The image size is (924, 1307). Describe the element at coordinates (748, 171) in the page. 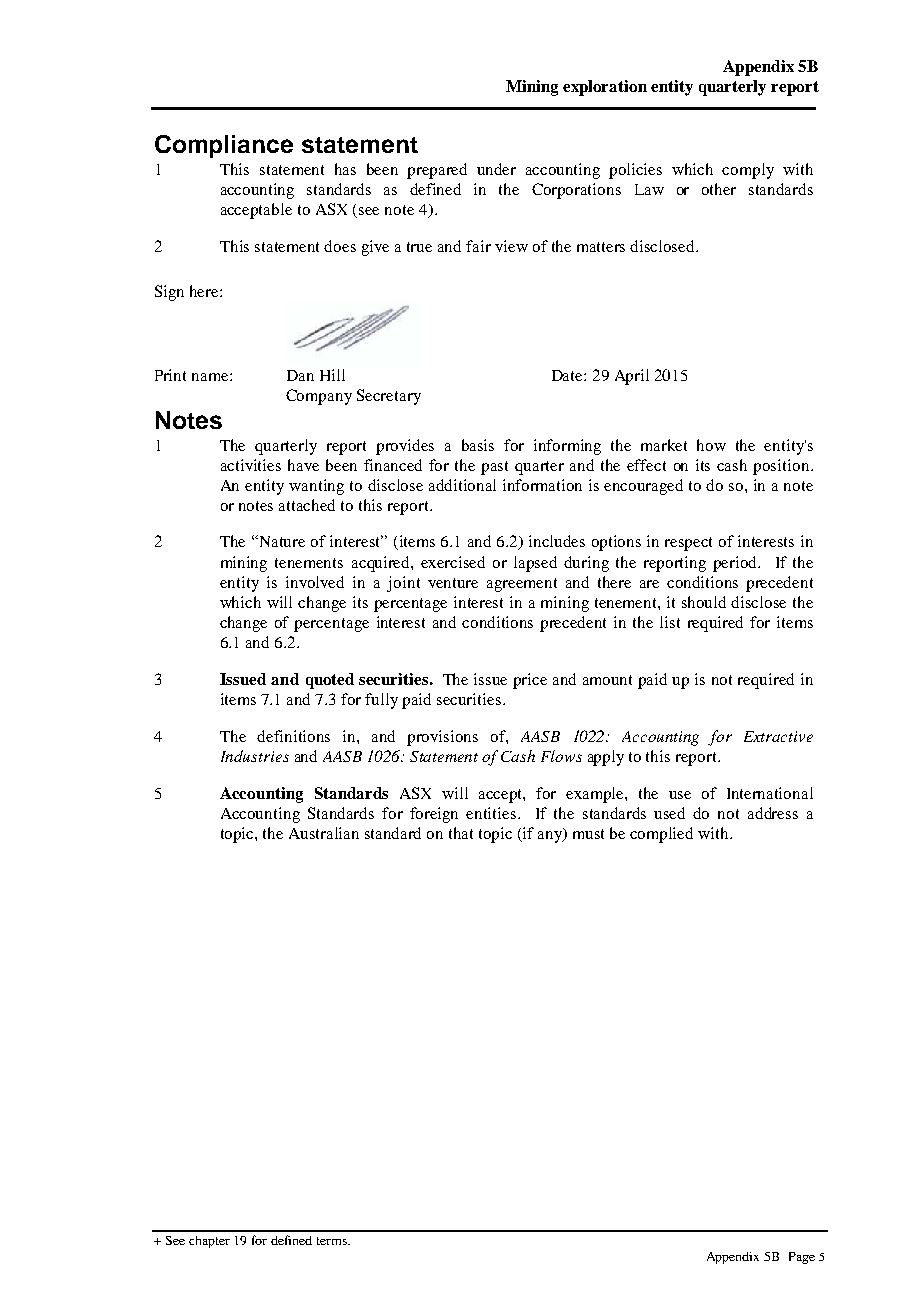

I see `comply` at that location.
